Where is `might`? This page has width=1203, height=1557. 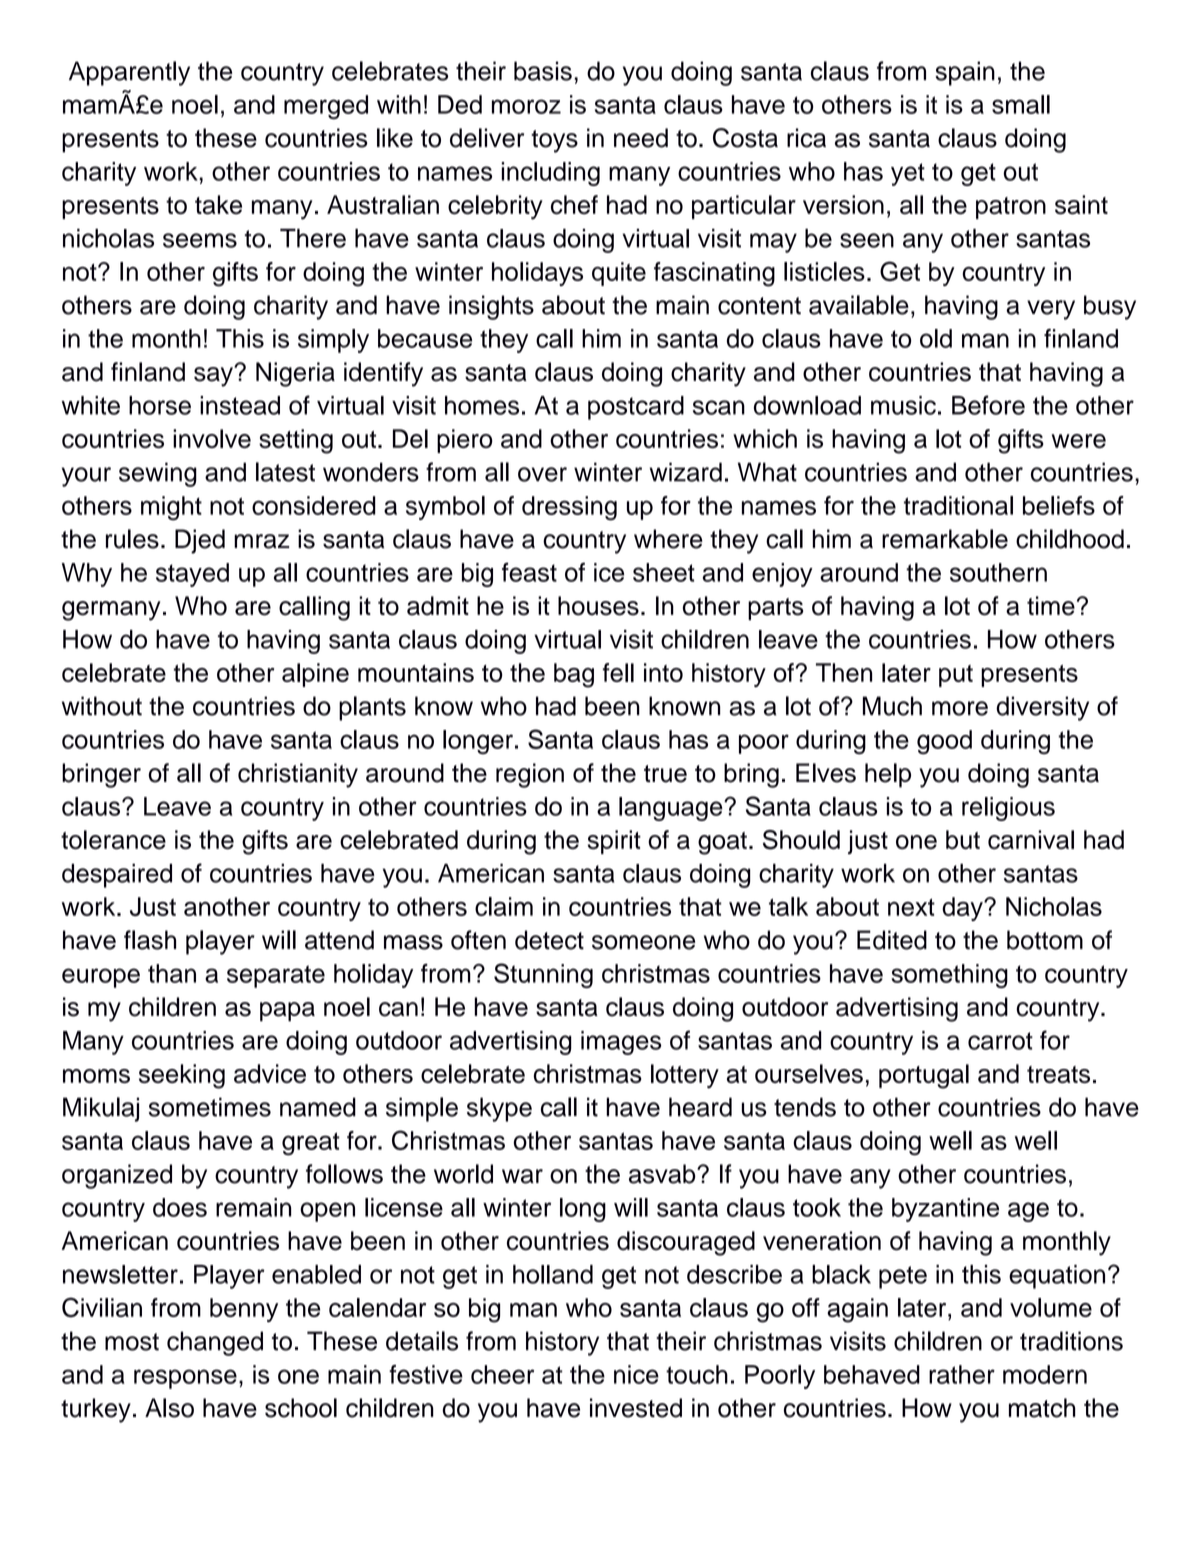 might is located at coordinates (171, 508).
